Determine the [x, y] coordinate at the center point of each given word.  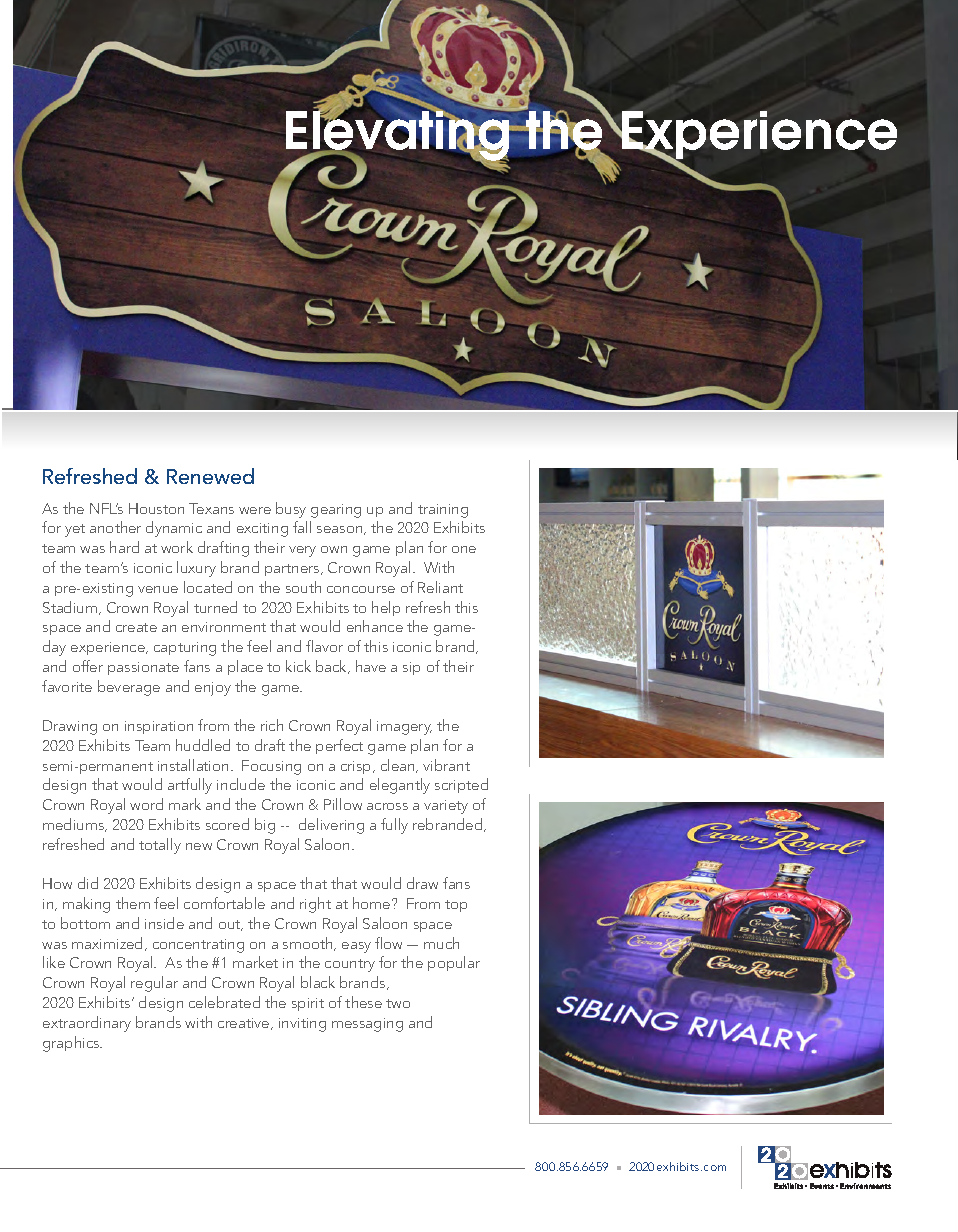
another [115, 527]
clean [399, 766]
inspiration [159, 727]
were [255, 510]
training [443, 511]
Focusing [271, 767]
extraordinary [87, 1024]
